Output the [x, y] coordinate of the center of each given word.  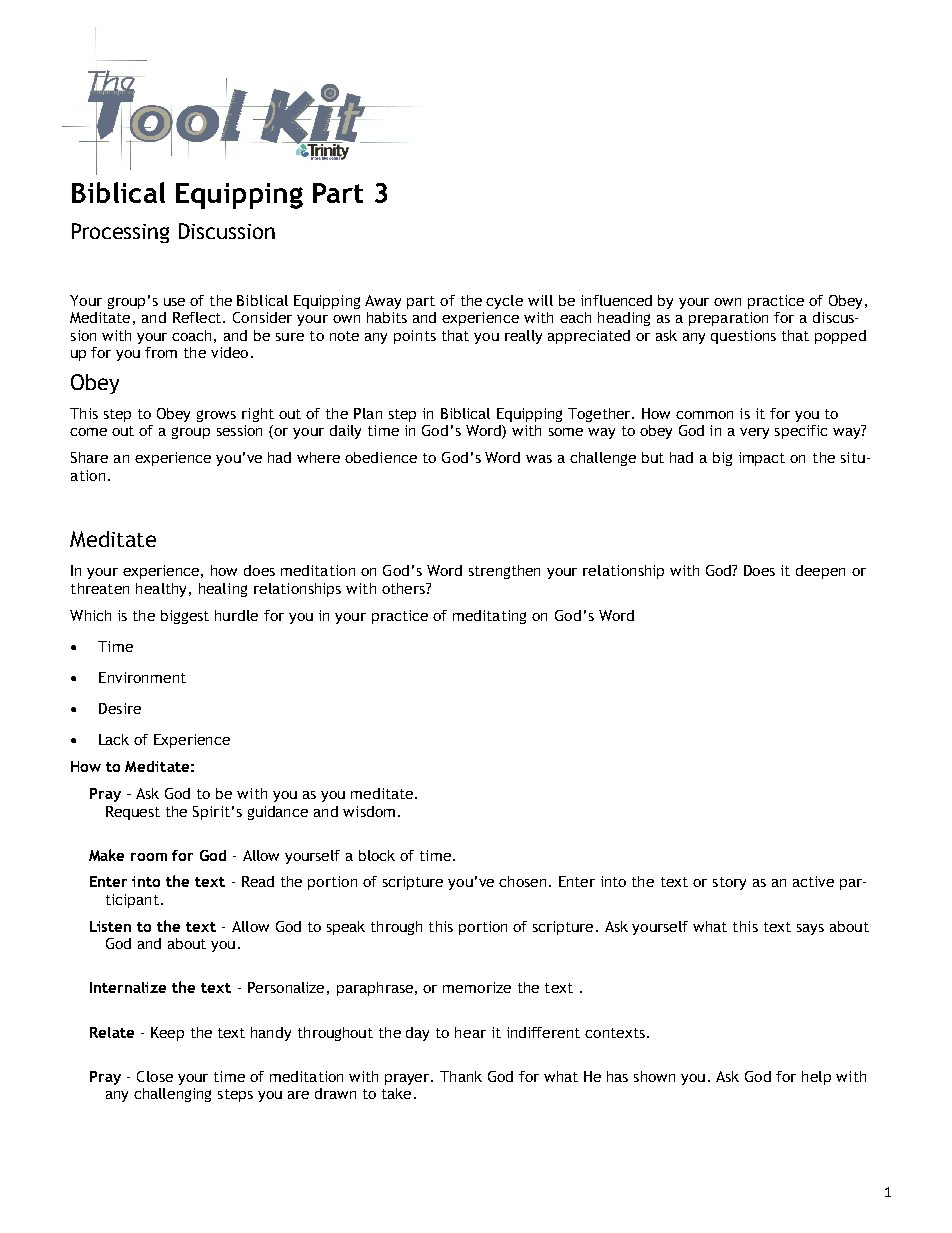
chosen [522, 881]
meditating [489, 617]
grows [216, 416]
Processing [120, 233]
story [729, 883]
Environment [142, 677]
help [816, 1078]
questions [743, 337]
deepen [820, 572]
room [149, 857]
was [539, 459]
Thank [461, 1076]
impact [762, 459]
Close [155, 1076]
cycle [504, 302]
